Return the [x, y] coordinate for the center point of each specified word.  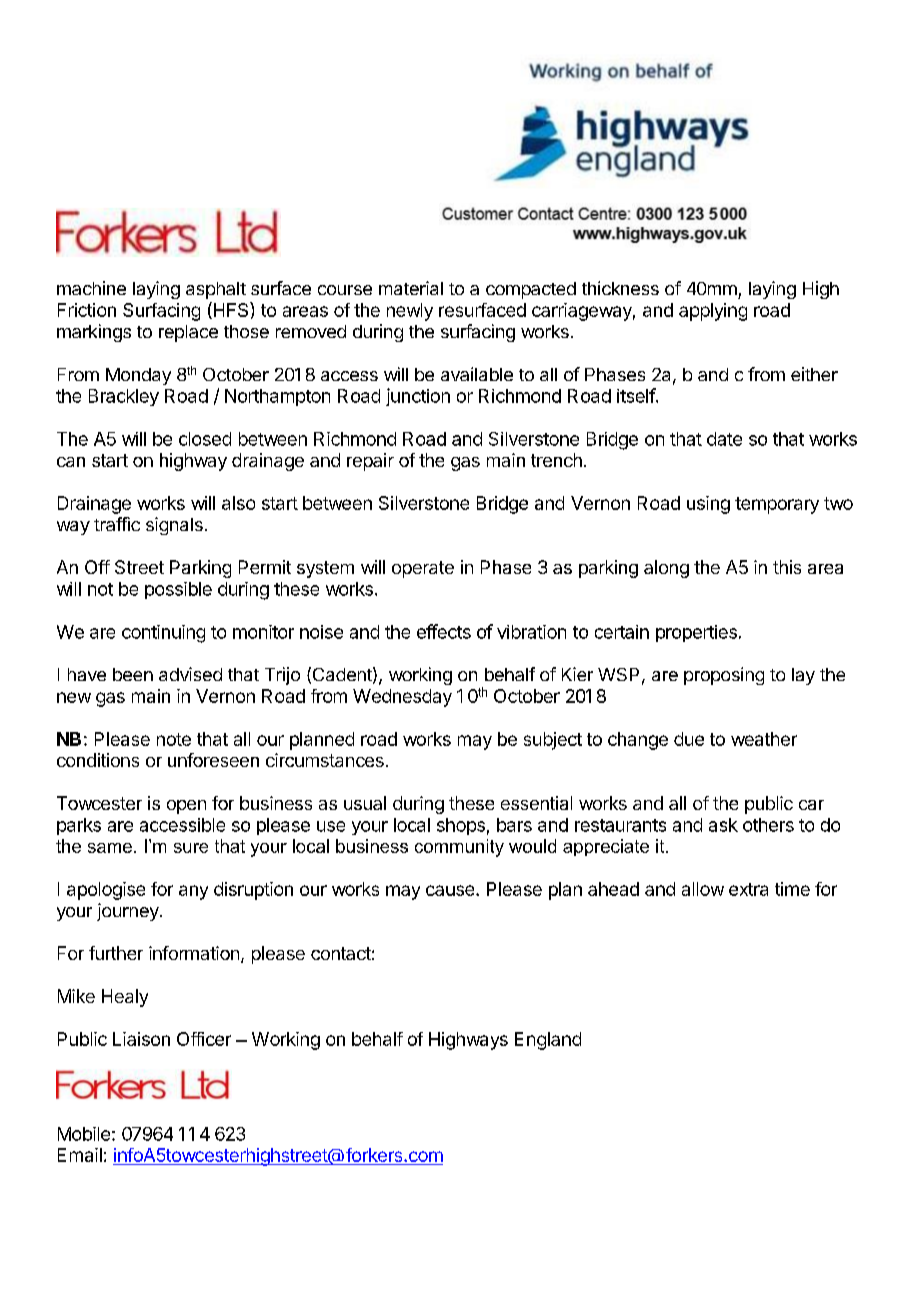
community [459, 848]
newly [410, 312]
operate [423, 569]
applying [713, 312]
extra [748, 889]
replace [188, 333]
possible [178, 590]
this [787, 567]
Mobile [84, 1134]
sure [191, 848]
